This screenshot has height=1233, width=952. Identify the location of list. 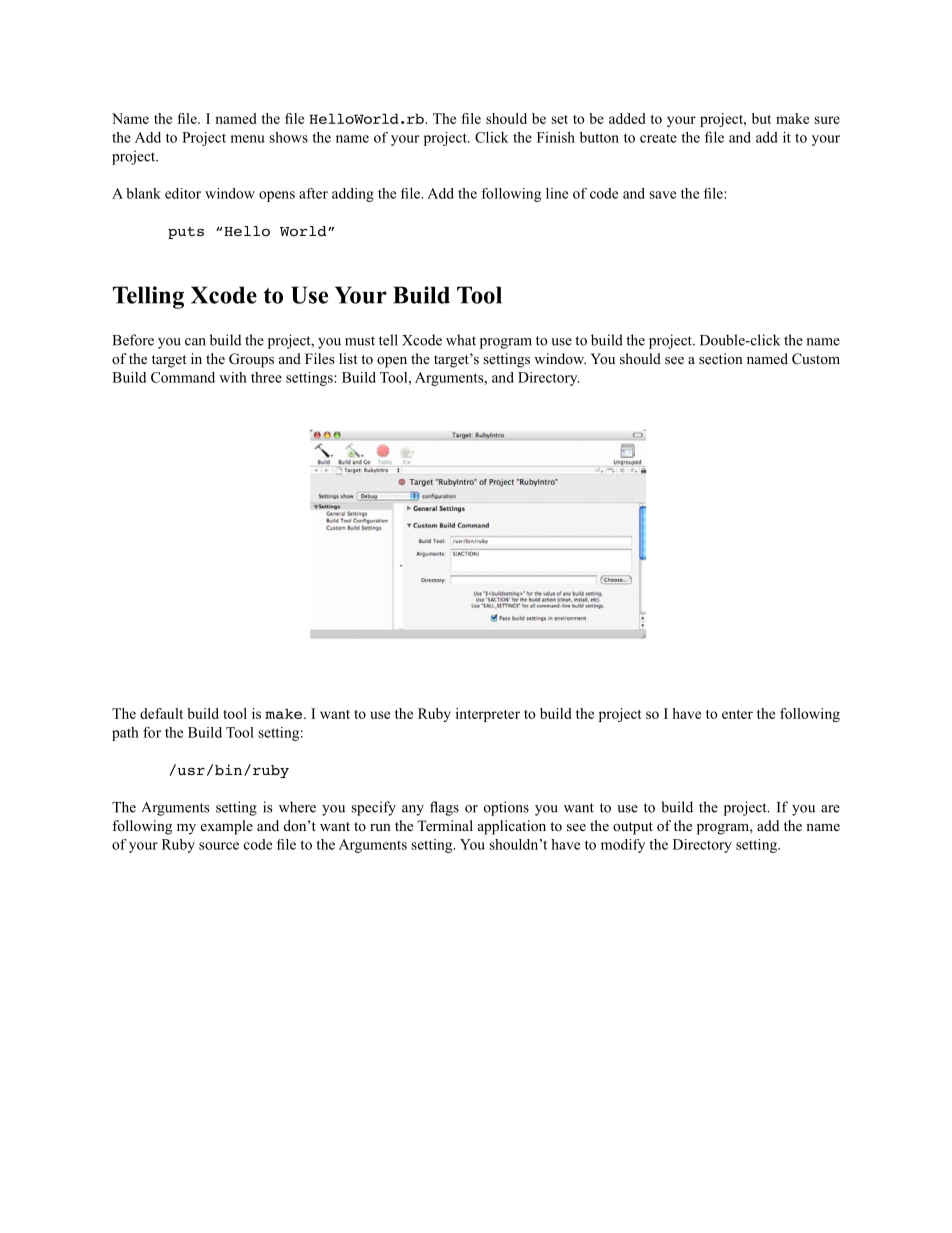
(348, 358).
